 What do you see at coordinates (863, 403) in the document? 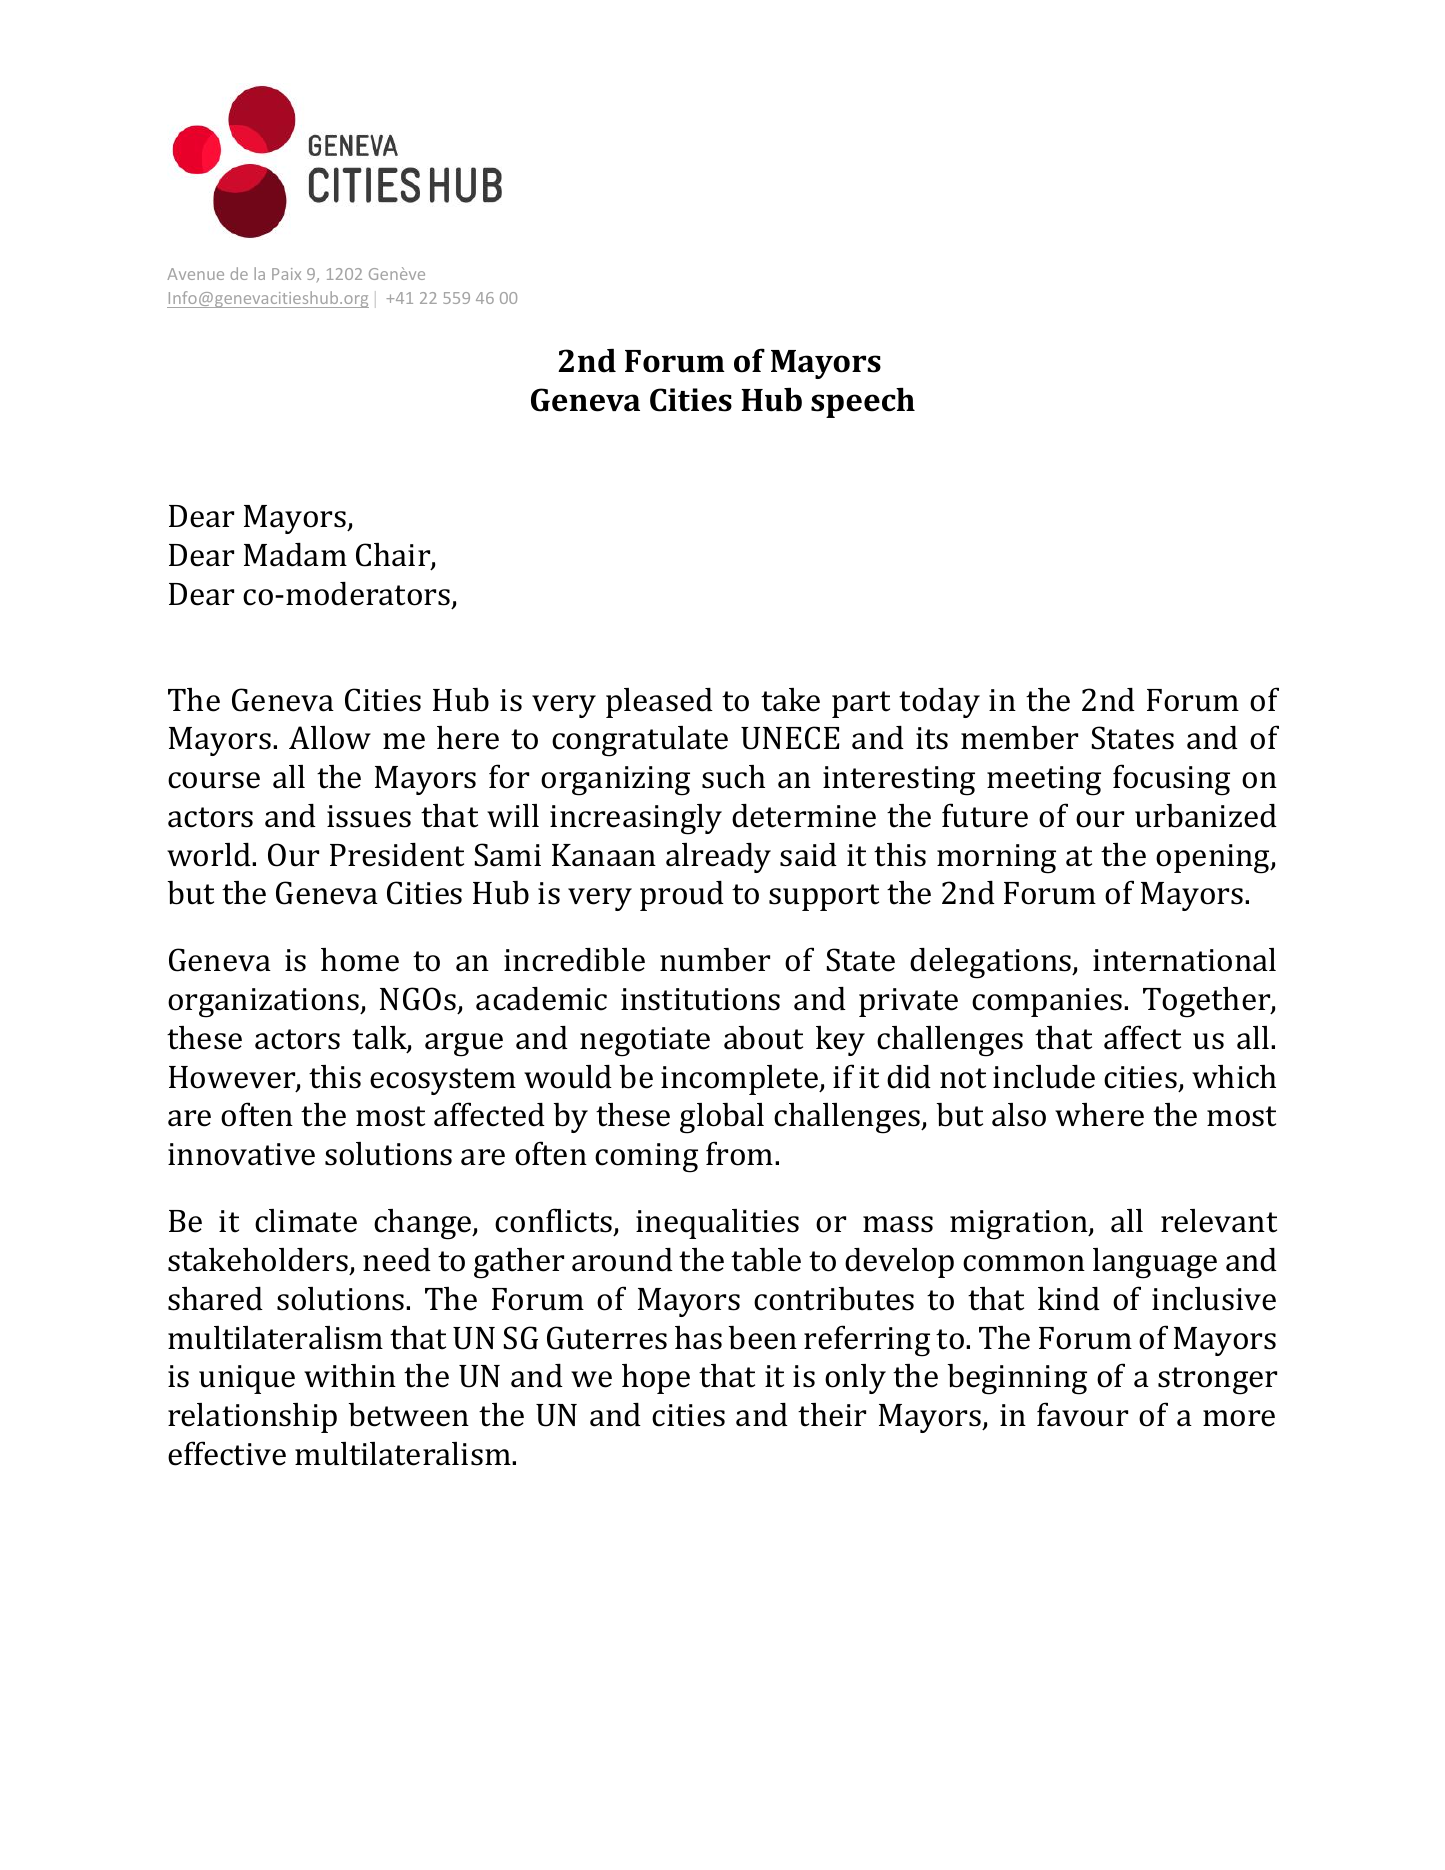
I see `speech` at bounding box center [863, 403].
